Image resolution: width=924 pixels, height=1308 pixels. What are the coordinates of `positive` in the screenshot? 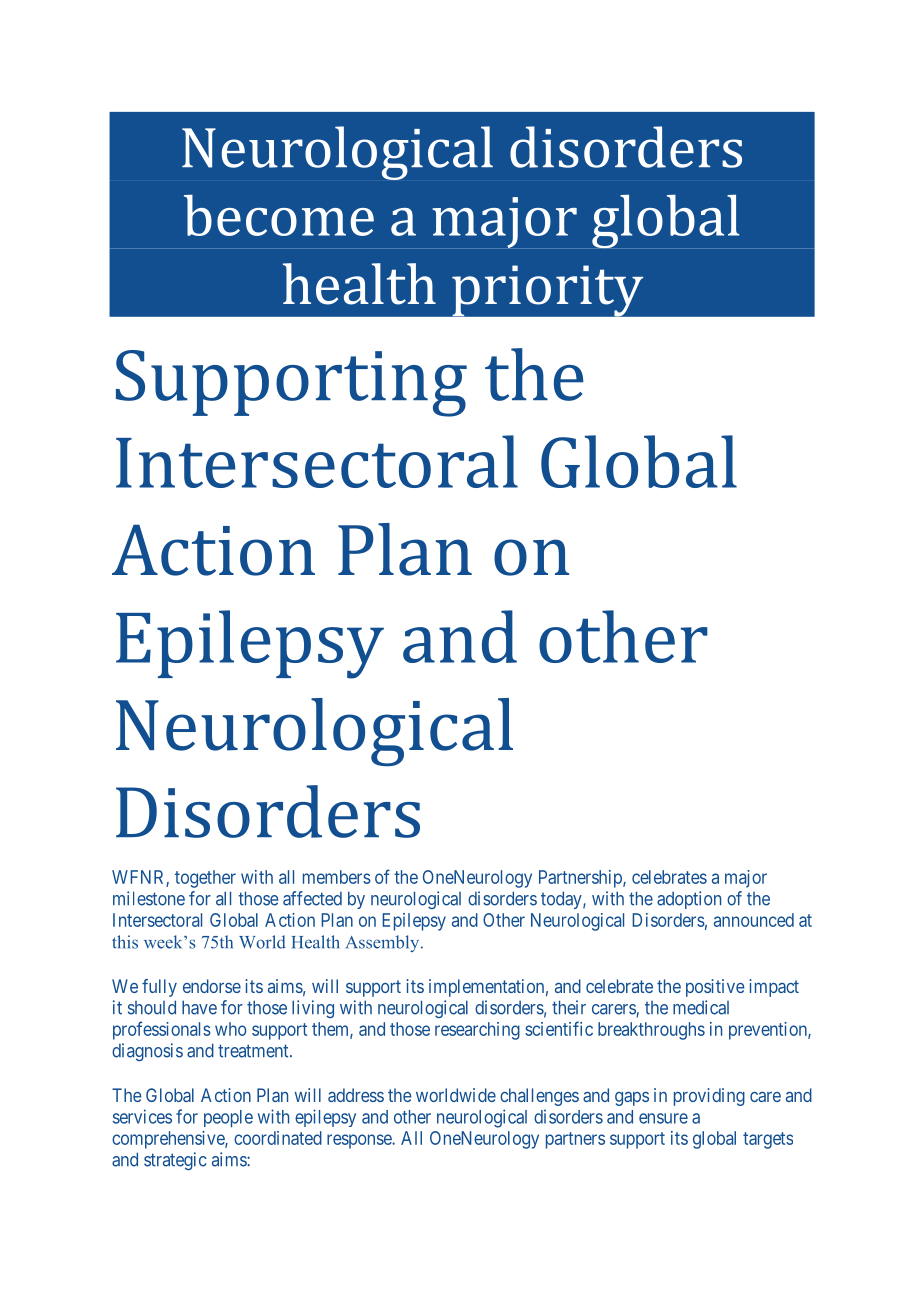 It's located at (715, 988).
